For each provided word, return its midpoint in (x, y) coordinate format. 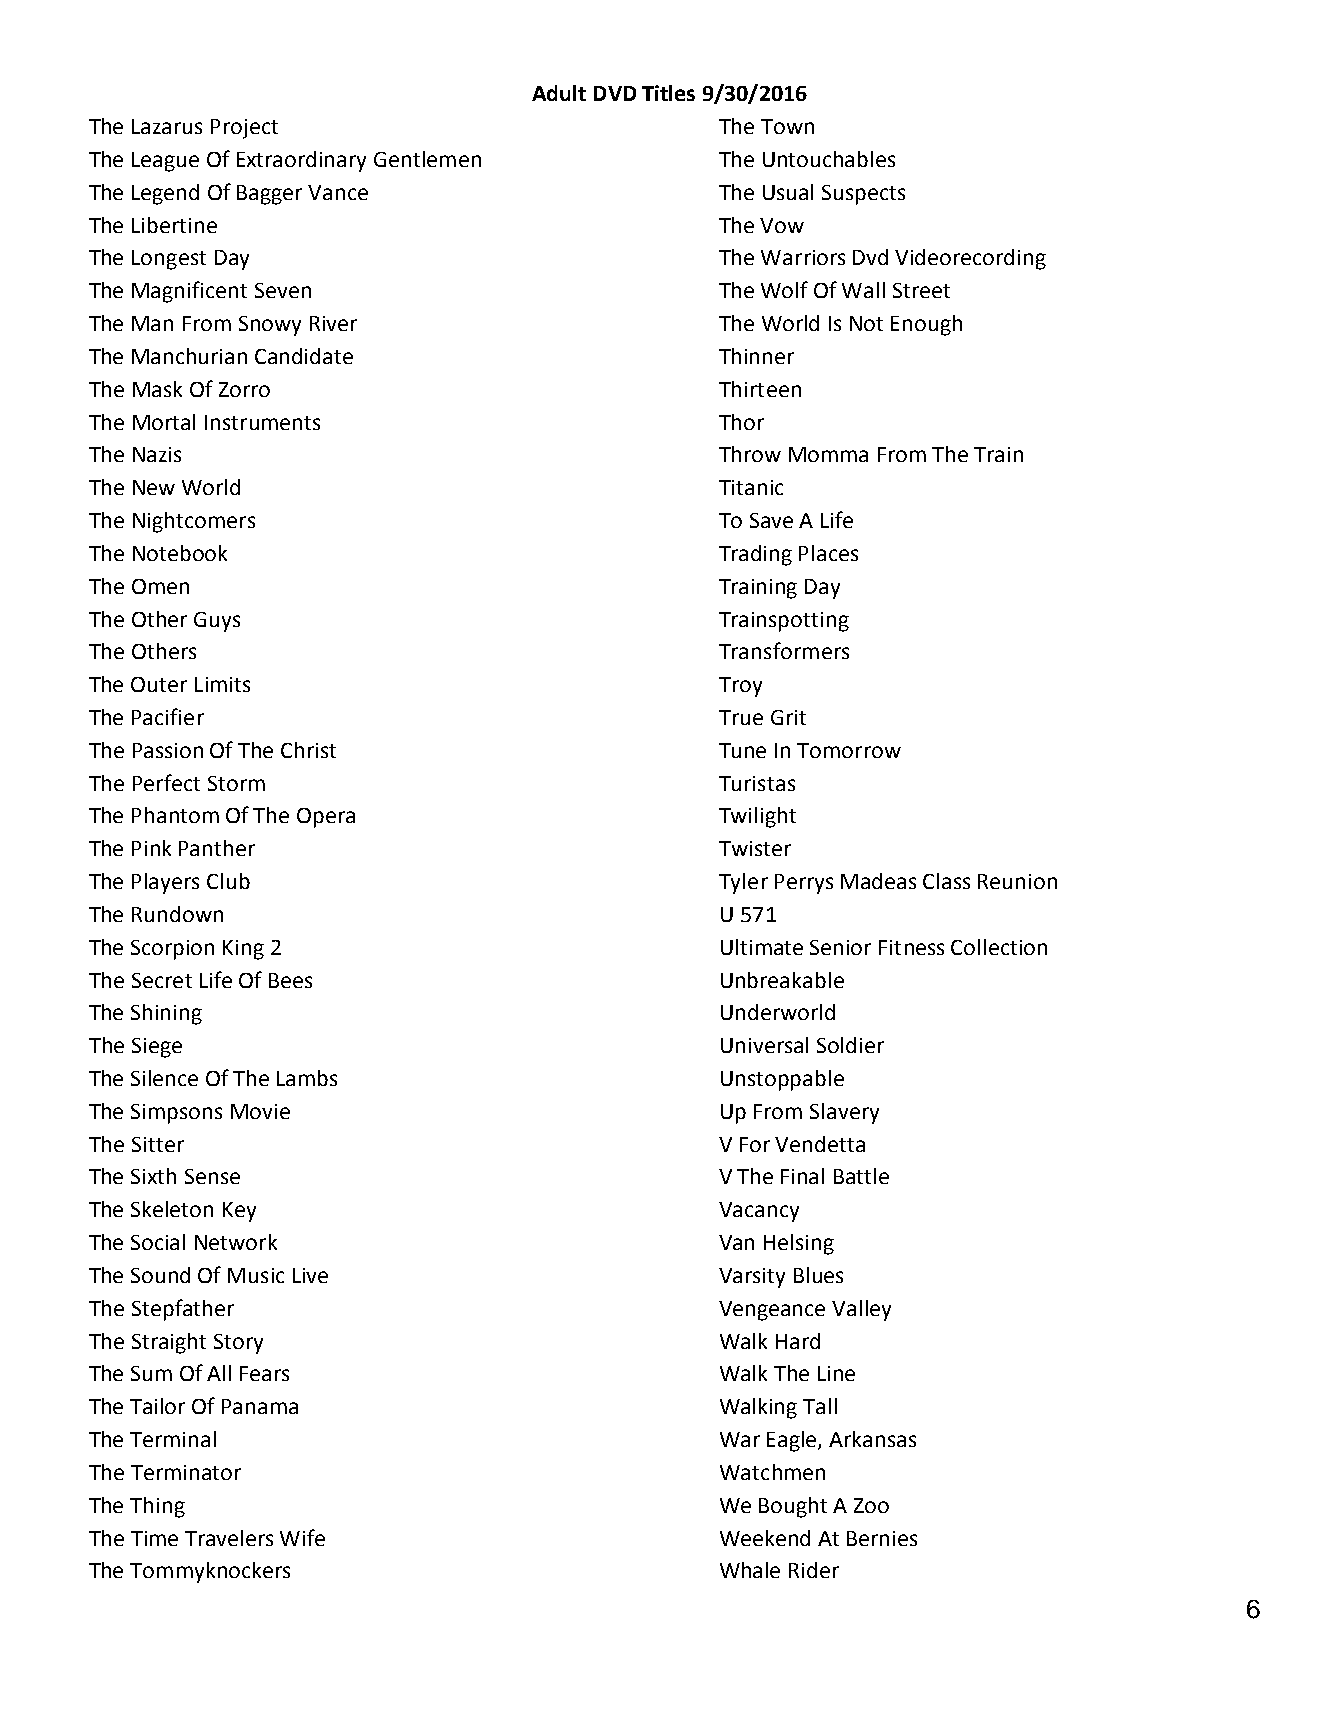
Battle (861, 1176)
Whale (750, 1570)
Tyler (743, 883)
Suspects (863, 195)
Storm (236, 783)
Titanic (751, 487)
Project (244, 129)
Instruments (262, 422)
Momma (828, 454)
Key (239, 1212)
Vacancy (759, 1212)
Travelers (229, 1538)
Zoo (871, 1505)
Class (946, 881)
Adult (559, 93)
